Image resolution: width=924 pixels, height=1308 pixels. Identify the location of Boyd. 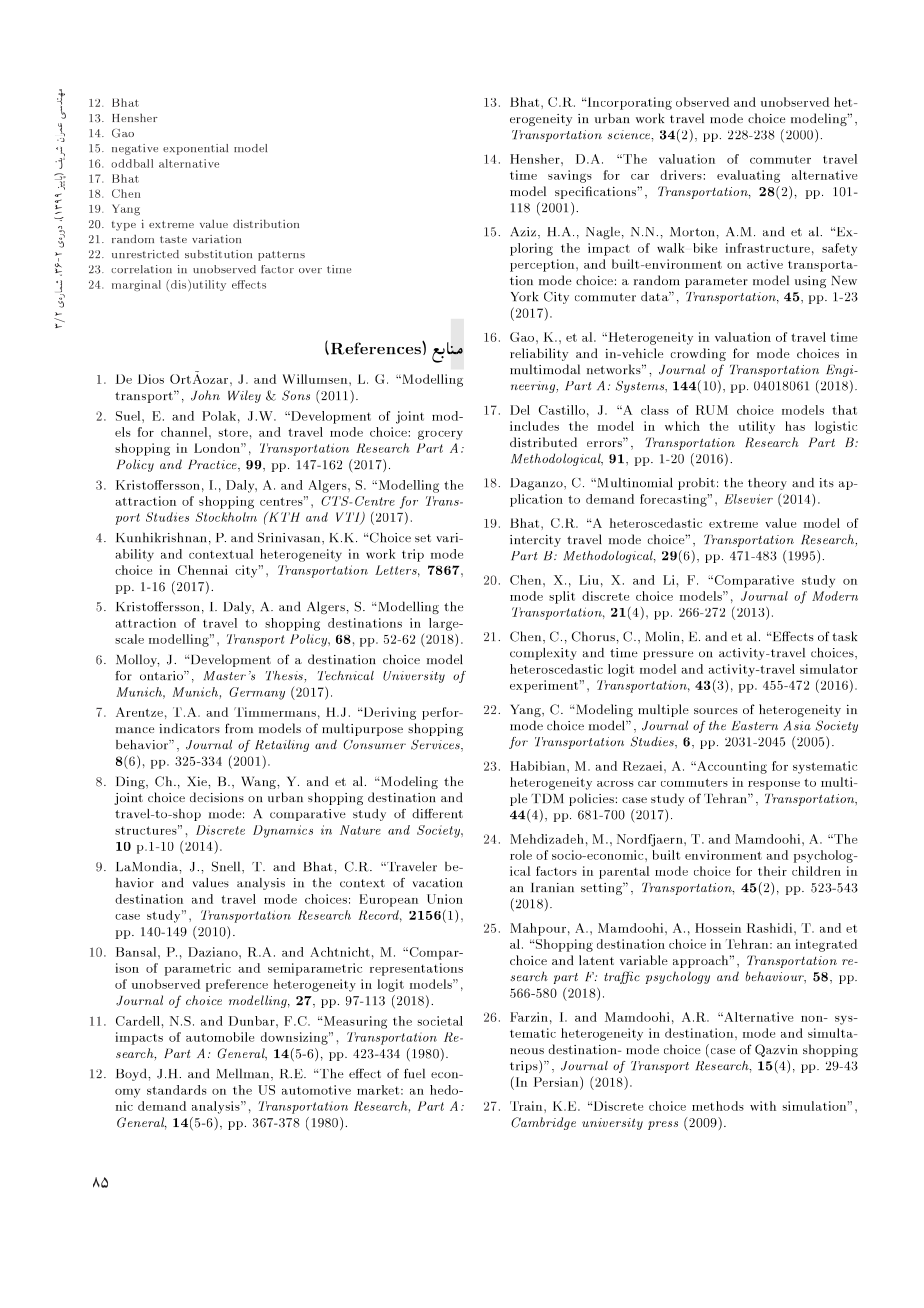
(132, 1074).
